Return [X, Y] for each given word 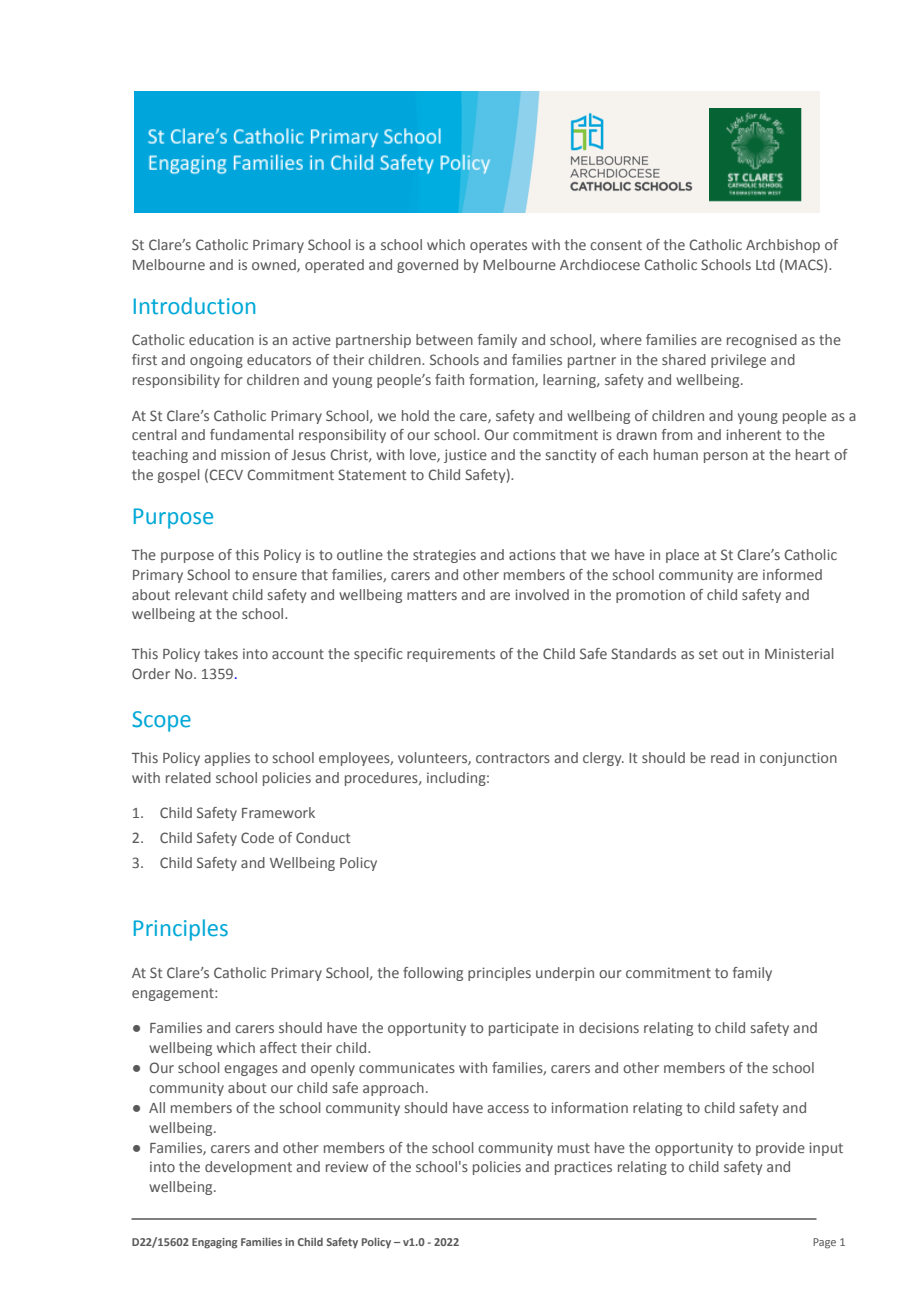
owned [275, 265]
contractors [513, 758]
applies [227, 759]
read [725, 757]
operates [498, 246]
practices [583, 1168]
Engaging [214, 1243]
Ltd [765, 264]
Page [824, 1243]
